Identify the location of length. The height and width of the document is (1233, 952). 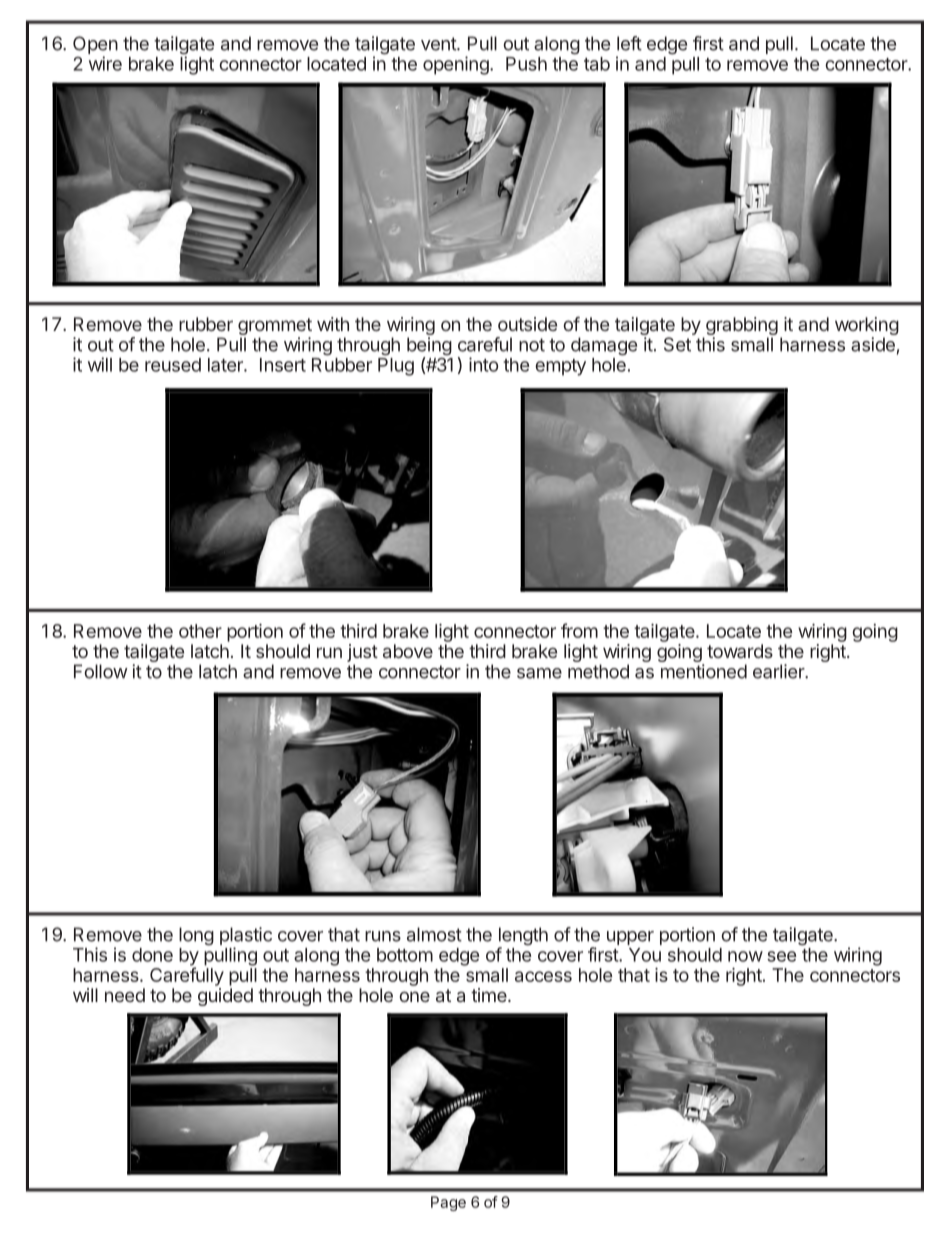
(523, 937).
